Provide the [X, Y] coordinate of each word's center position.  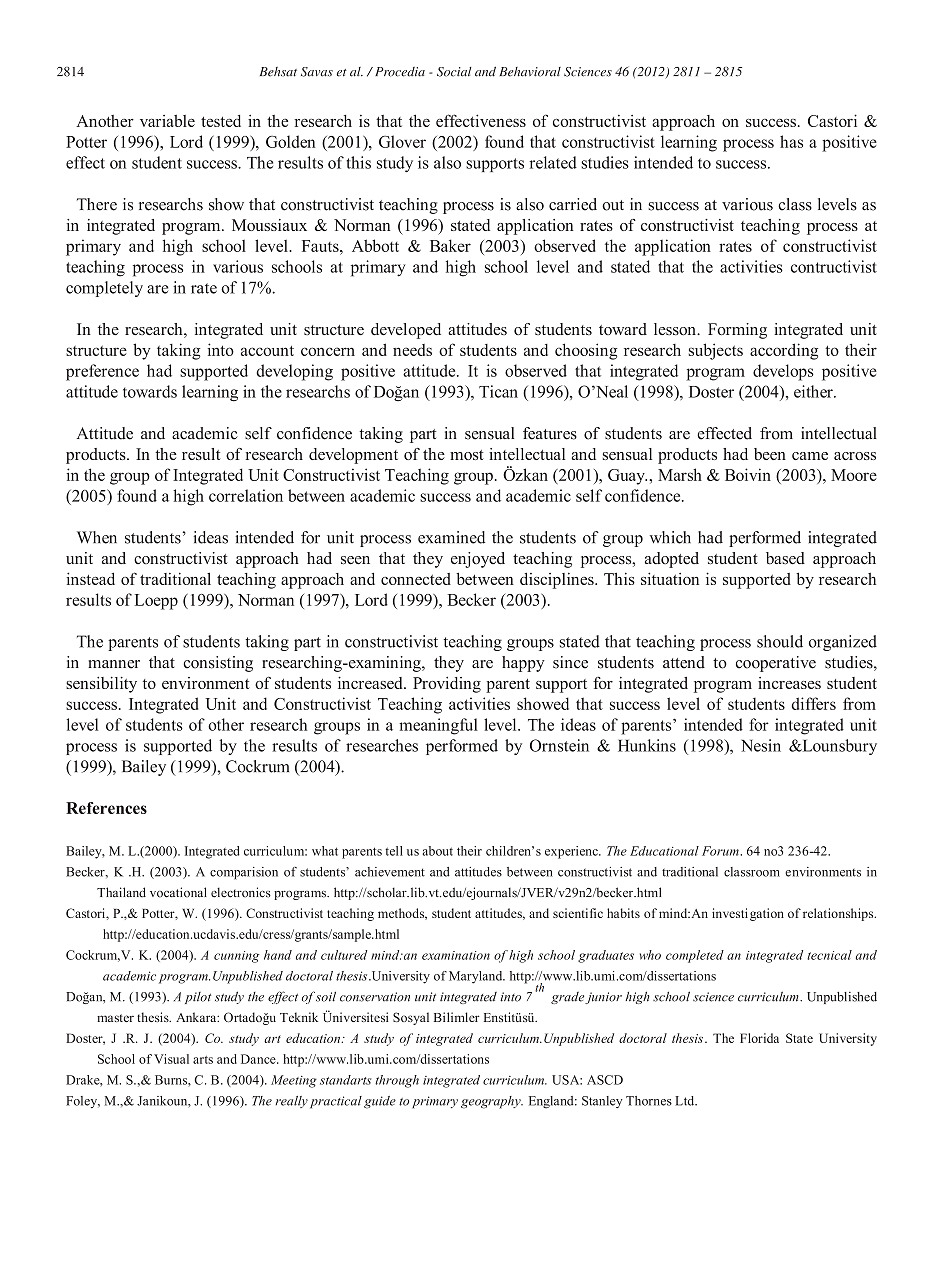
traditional [175, 578]
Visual [171, 1059]
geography [492, 1102]
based [785, 558]
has [791, 141]
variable [167, 121]
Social [454, 72]
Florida [759, 1038]
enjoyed [478, 560]
